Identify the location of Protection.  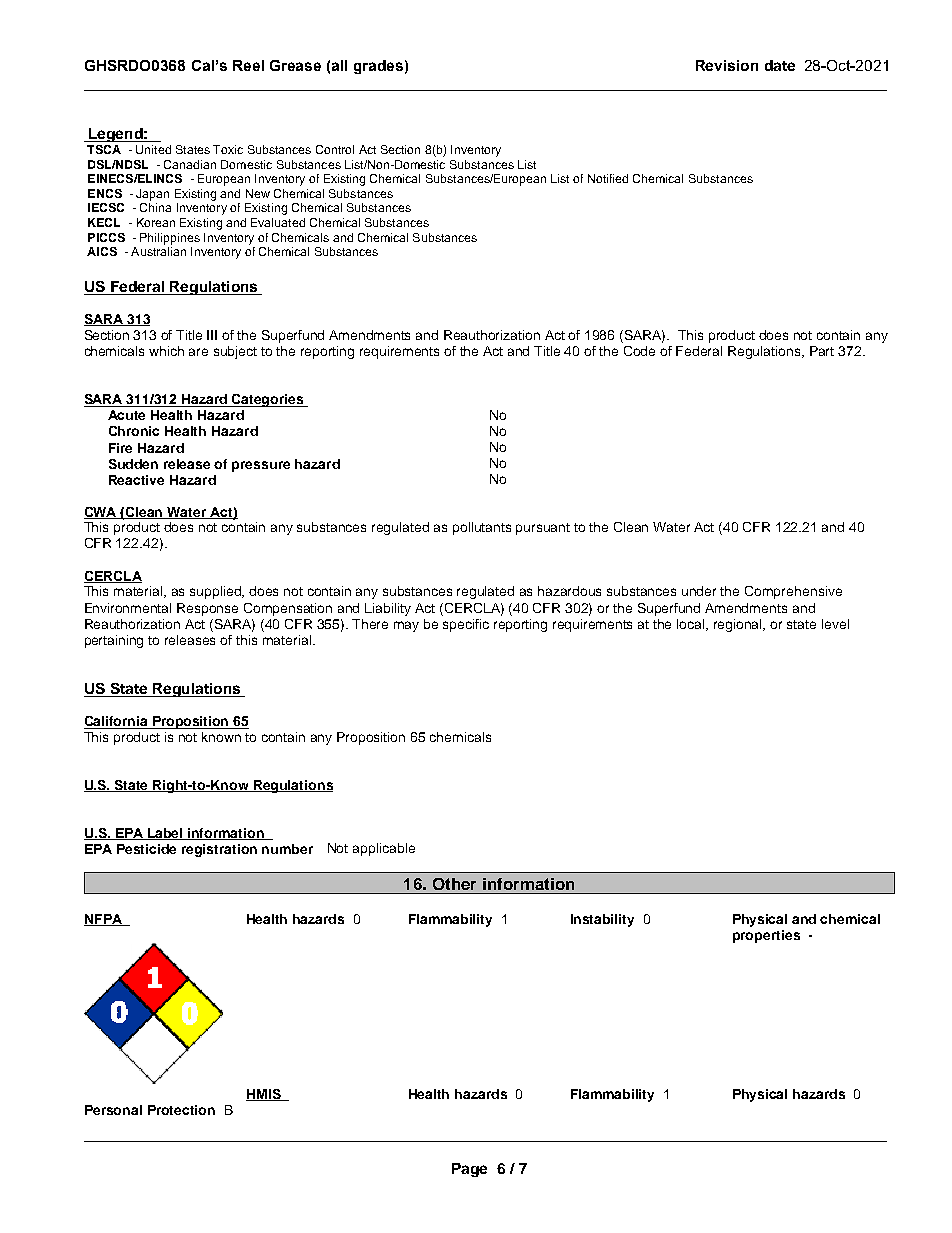
(181, 1110).
